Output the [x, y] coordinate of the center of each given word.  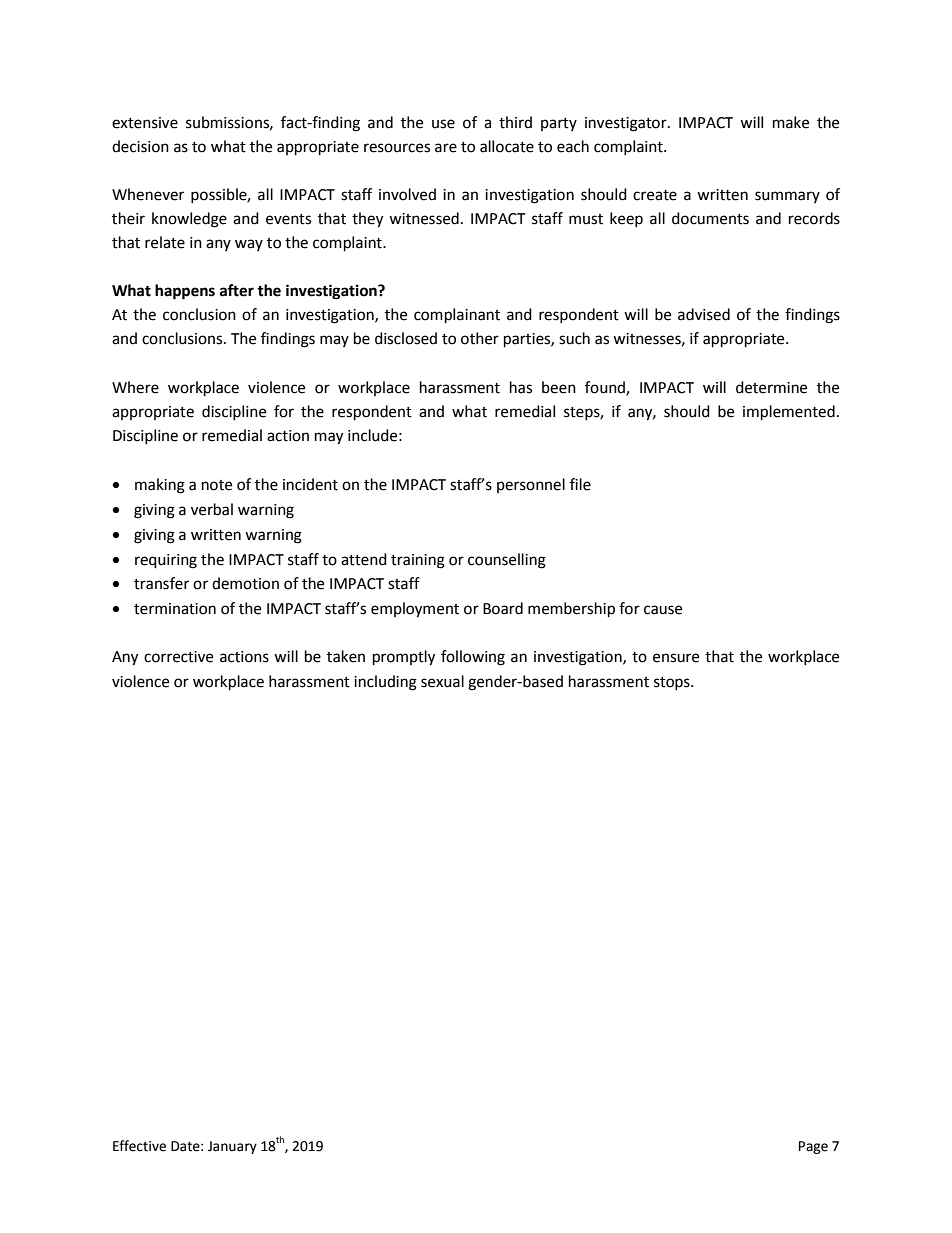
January [232, 1147]
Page [813, 1147]
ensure [676, 658]
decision [140, 146]
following [473, 658]
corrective [178, 657]
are [446, 148]
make [791, 122]
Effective [139, 1146]
